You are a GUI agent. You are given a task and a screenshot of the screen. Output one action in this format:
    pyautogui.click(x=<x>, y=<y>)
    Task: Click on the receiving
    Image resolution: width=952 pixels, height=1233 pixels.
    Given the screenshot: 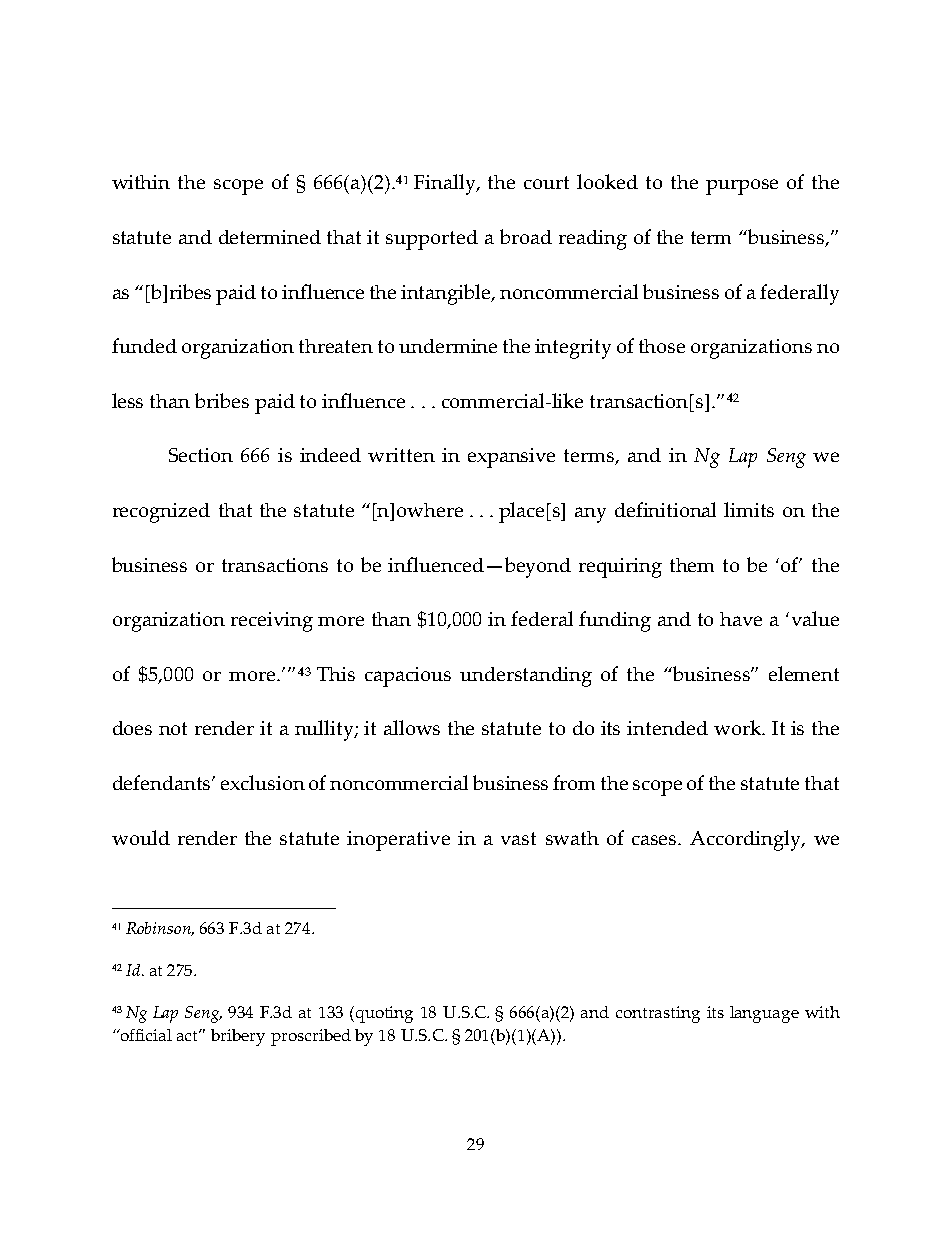 What is the action you would take?
    pyautogui.click(x=272, y=622)
